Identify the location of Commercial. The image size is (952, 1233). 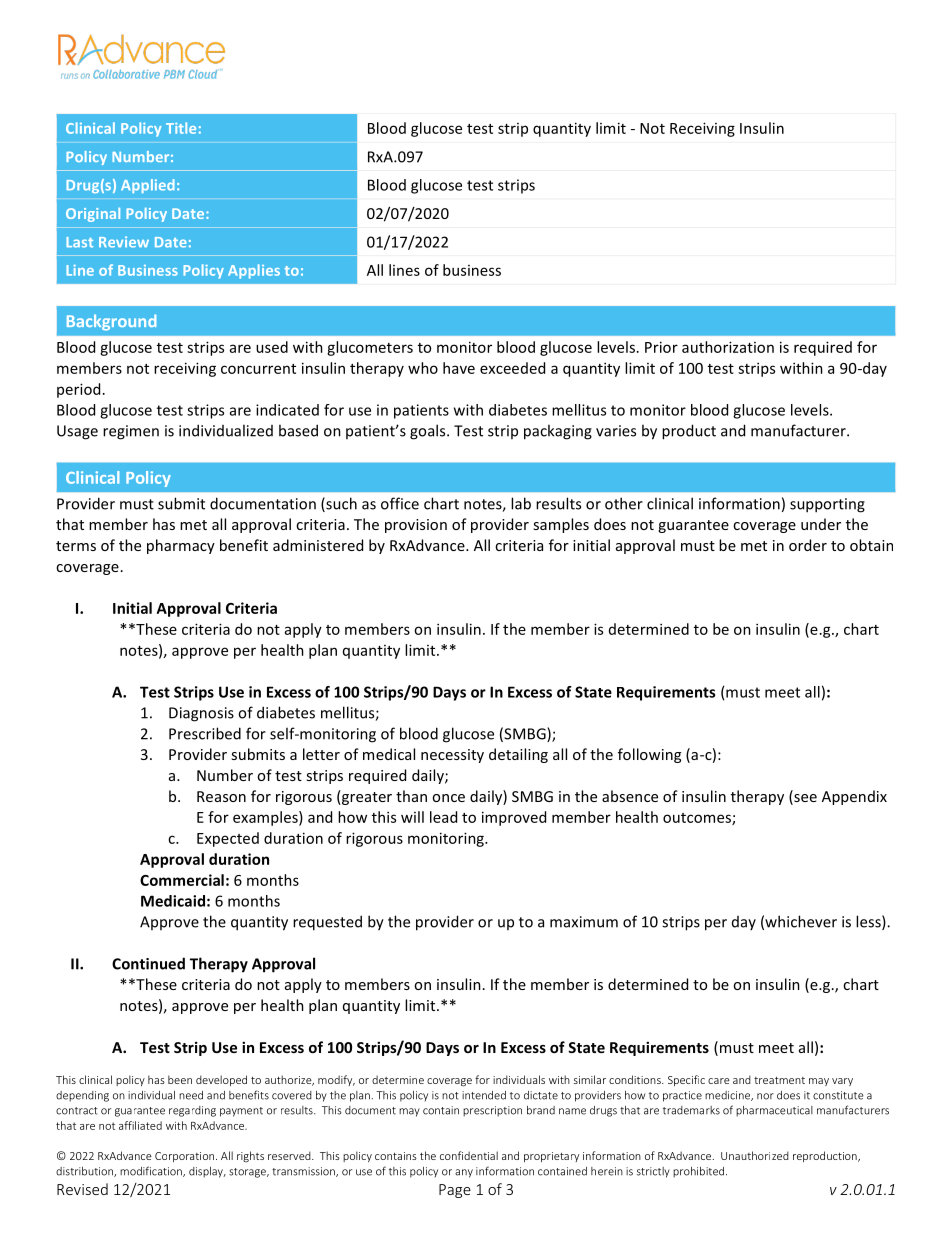
(182, 880).
